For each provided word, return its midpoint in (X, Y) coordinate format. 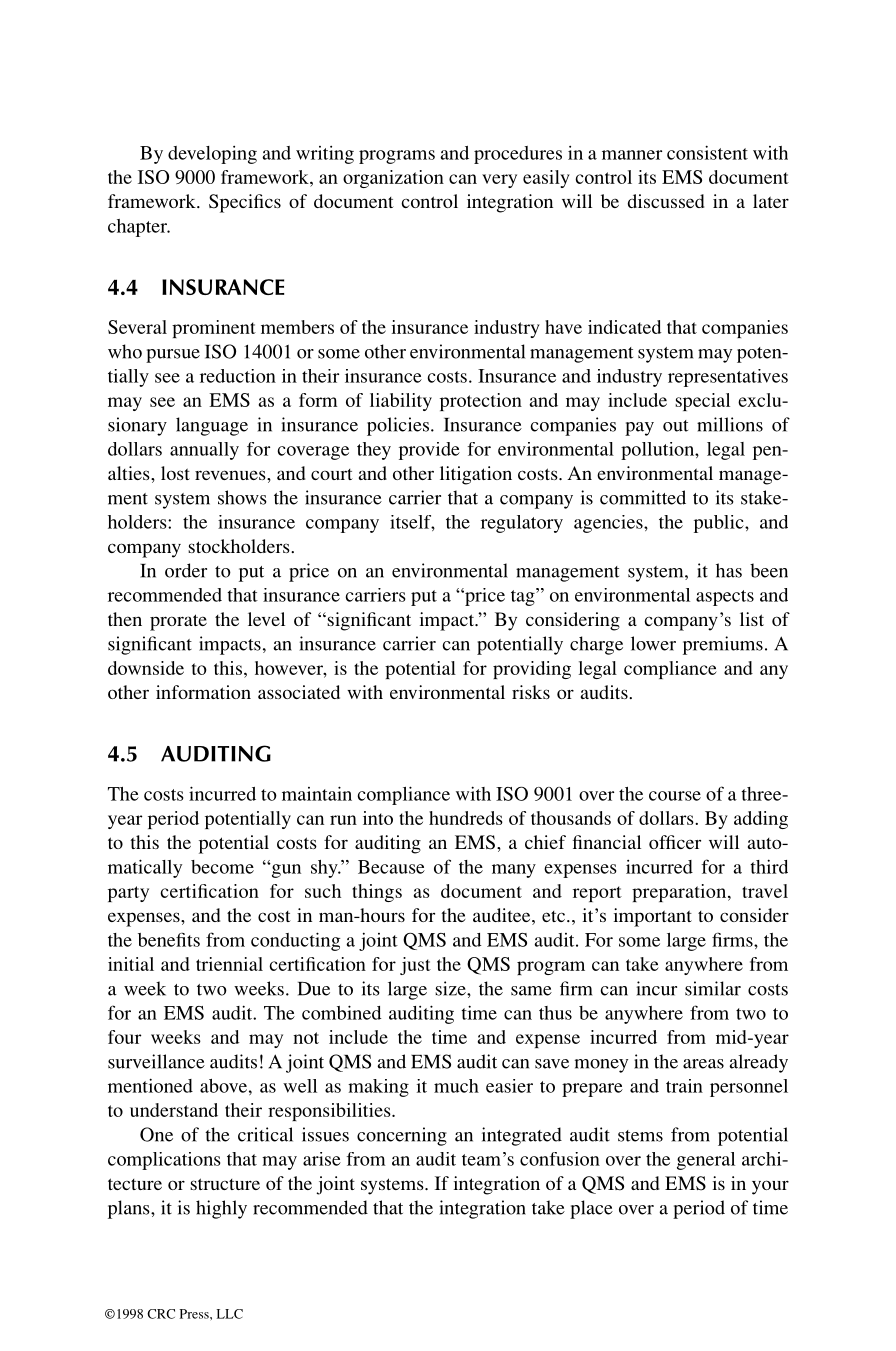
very (499, 181)
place (591, 1209)
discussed (666, 201)
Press (195, 1314)
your (770, 1187)
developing (212, 155)
